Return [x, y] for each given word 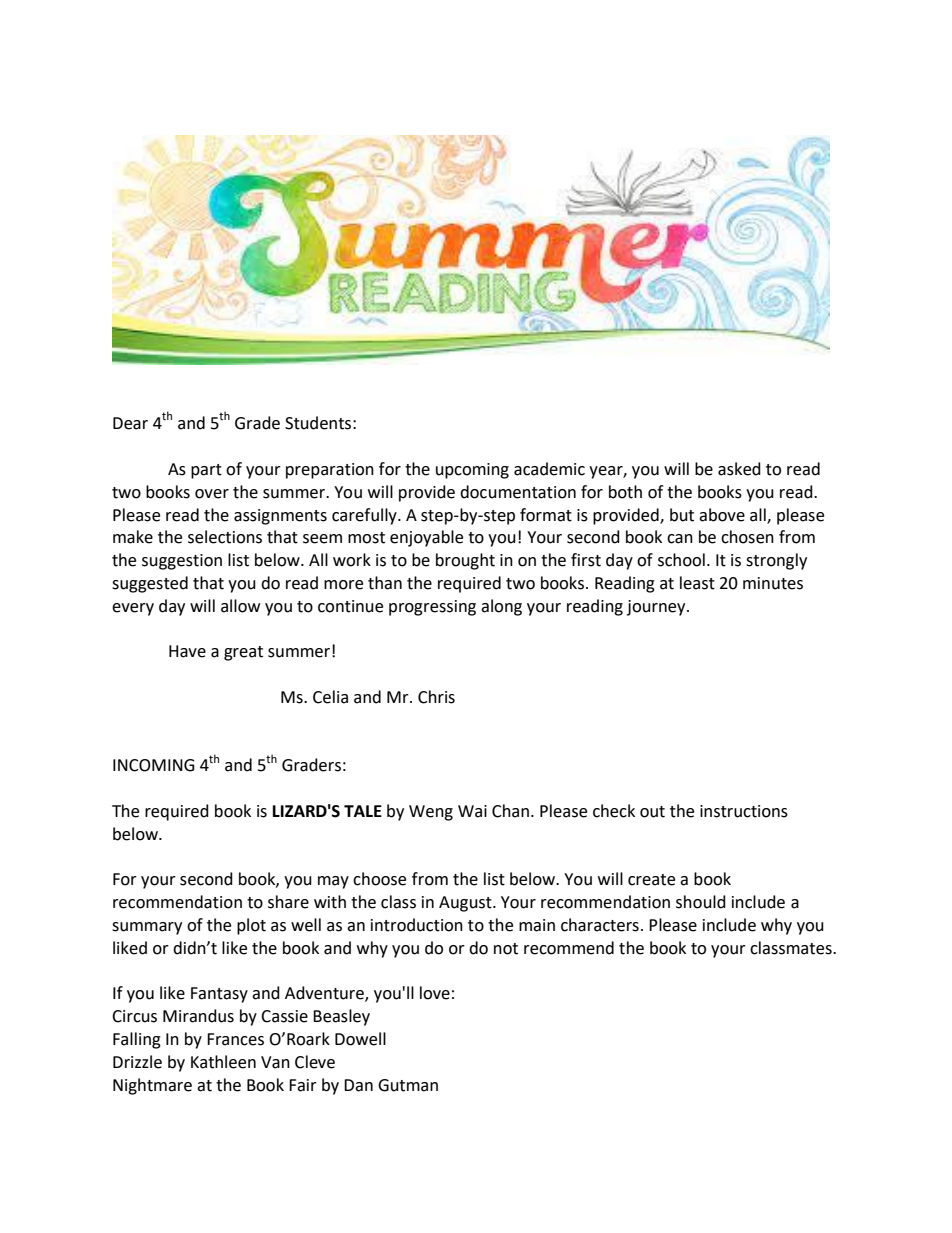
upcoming [472, 471]
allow [240, 606]
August [466, 904]
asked [739, 469]
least [697, 583]
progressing [432, 608]
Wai [472, 811]
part [206, 471]
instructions [744, 811]
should [701, 902]
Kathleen [223, 1062]
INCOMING [154, 765]
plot [251, 926]
